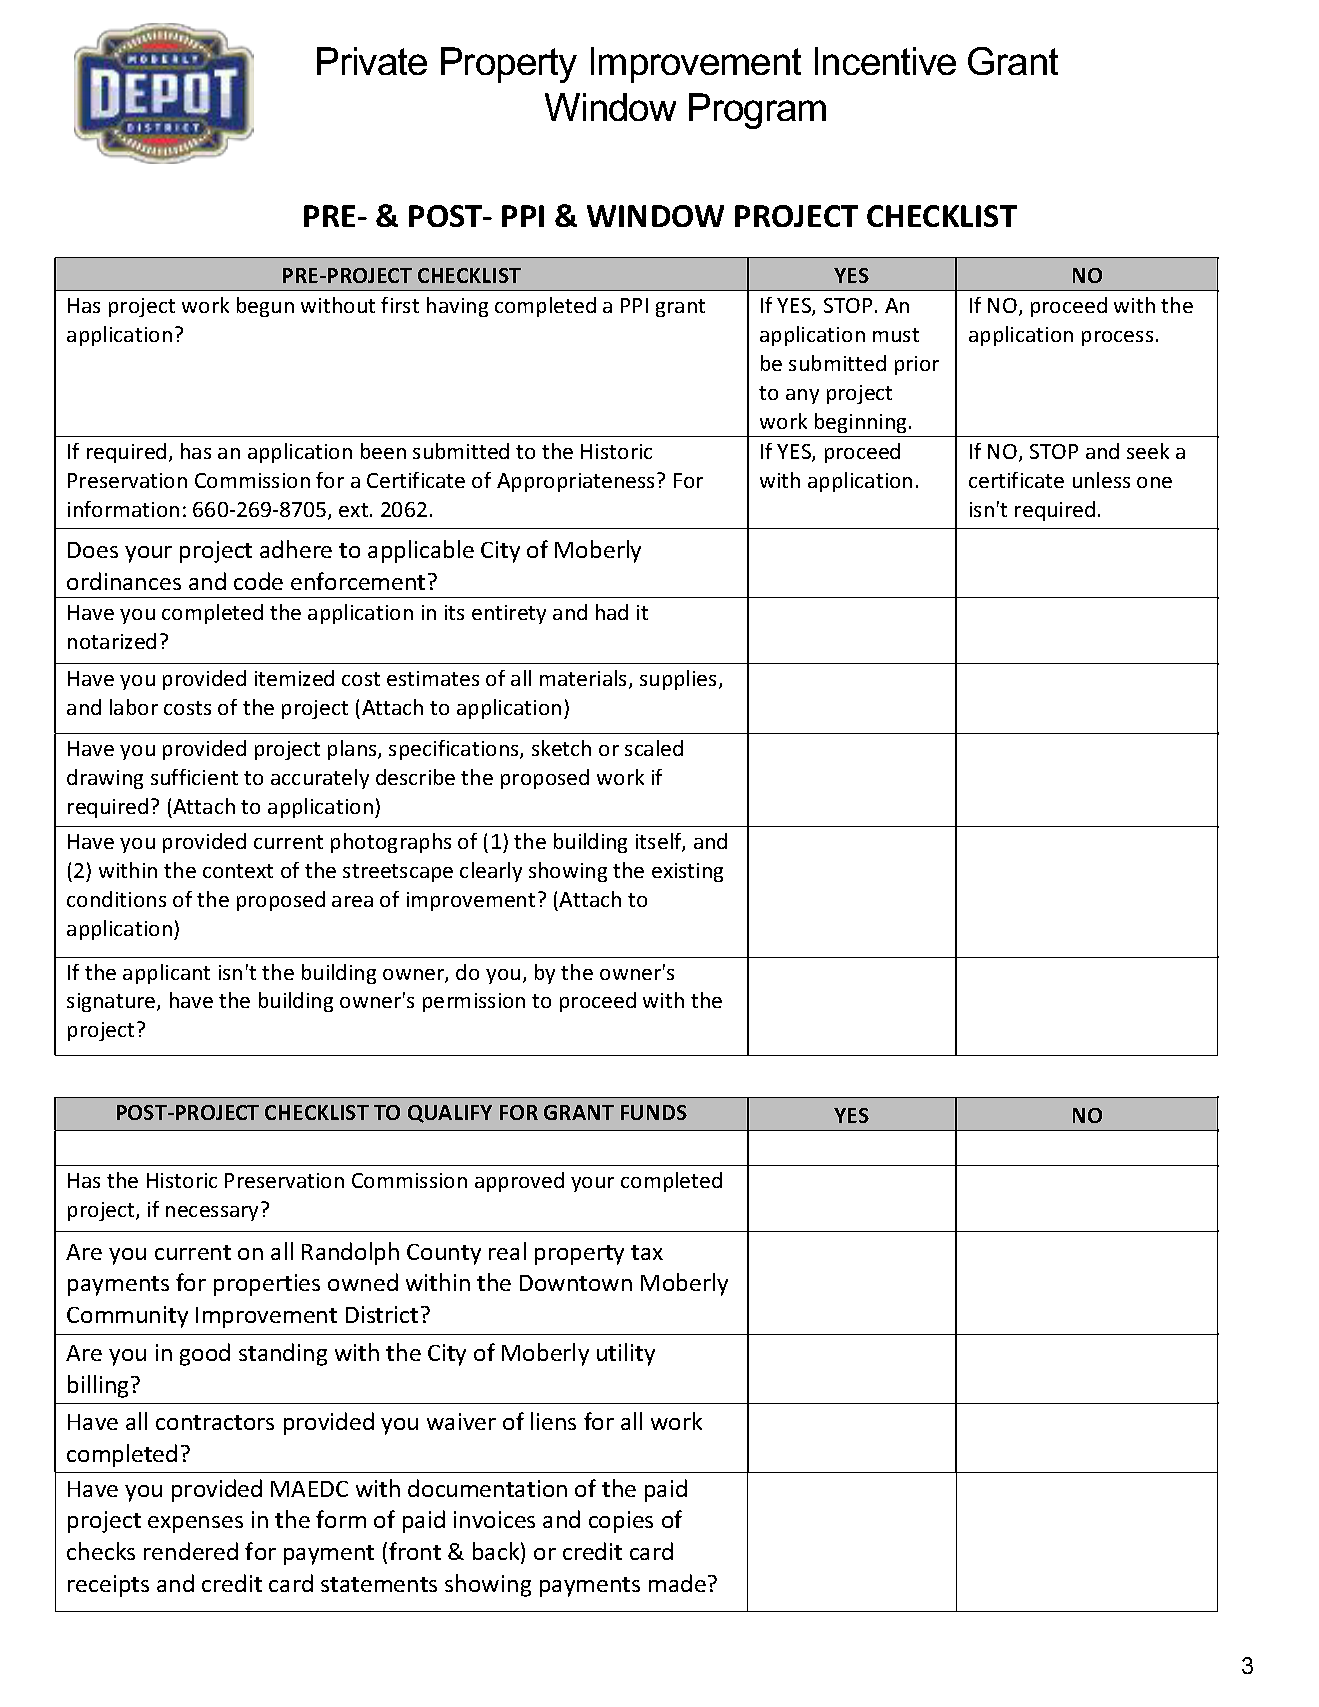 This page has height=1707, width=1319. Describe the element at coordinates (654, 1112) in the page. I see `FUNDS` at that location.
